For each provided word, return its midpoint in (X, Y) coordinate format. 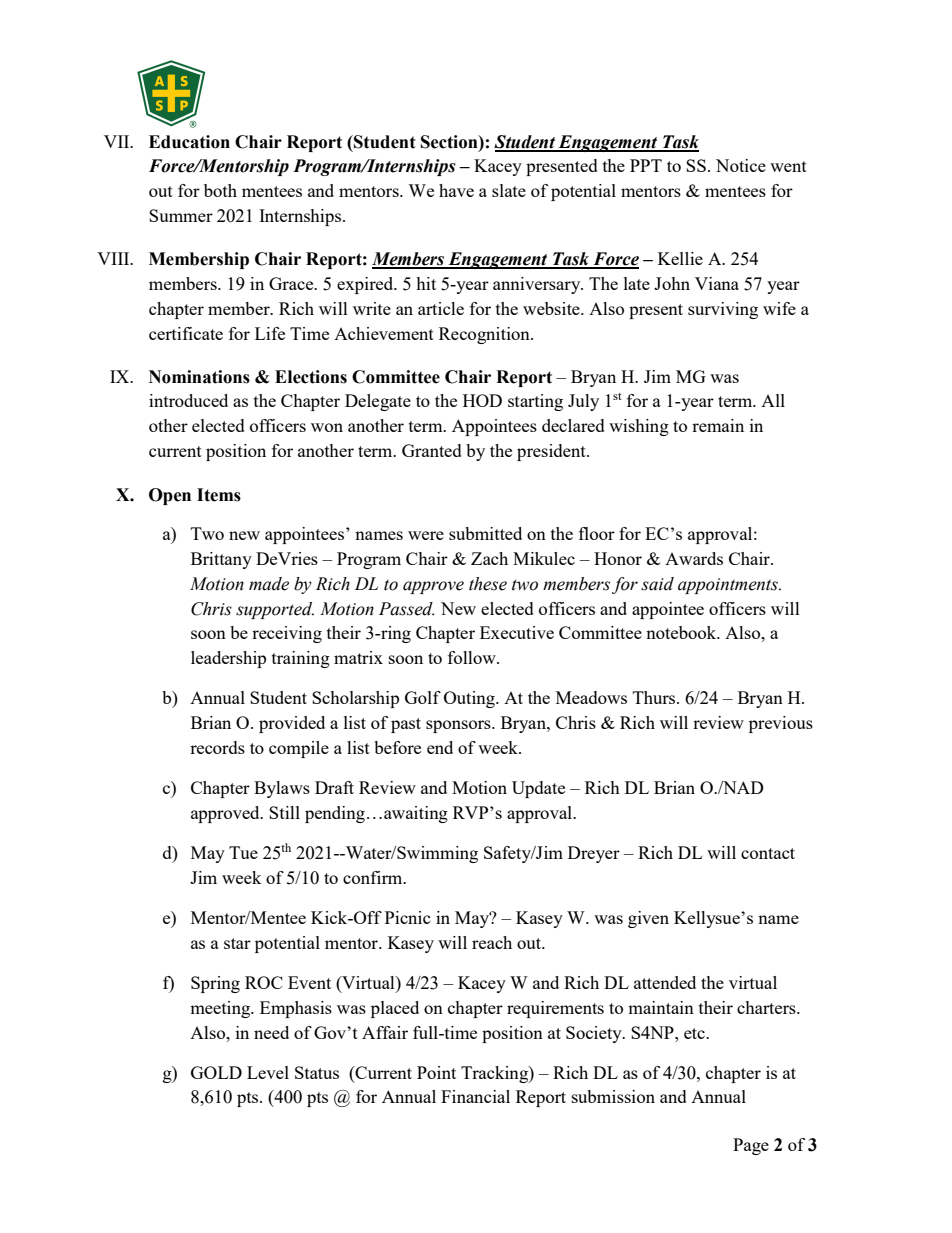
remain (718, 425)
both (220, 190)
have (456, 190)
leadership (228, 659)
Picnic (408, 917)
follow (473, 657)
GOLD (216, 1072)
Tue (243, 852)
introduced (188, 400)
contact (768, 853)
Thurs (655, 697)
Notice (741, 165)
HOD (482, 400)
